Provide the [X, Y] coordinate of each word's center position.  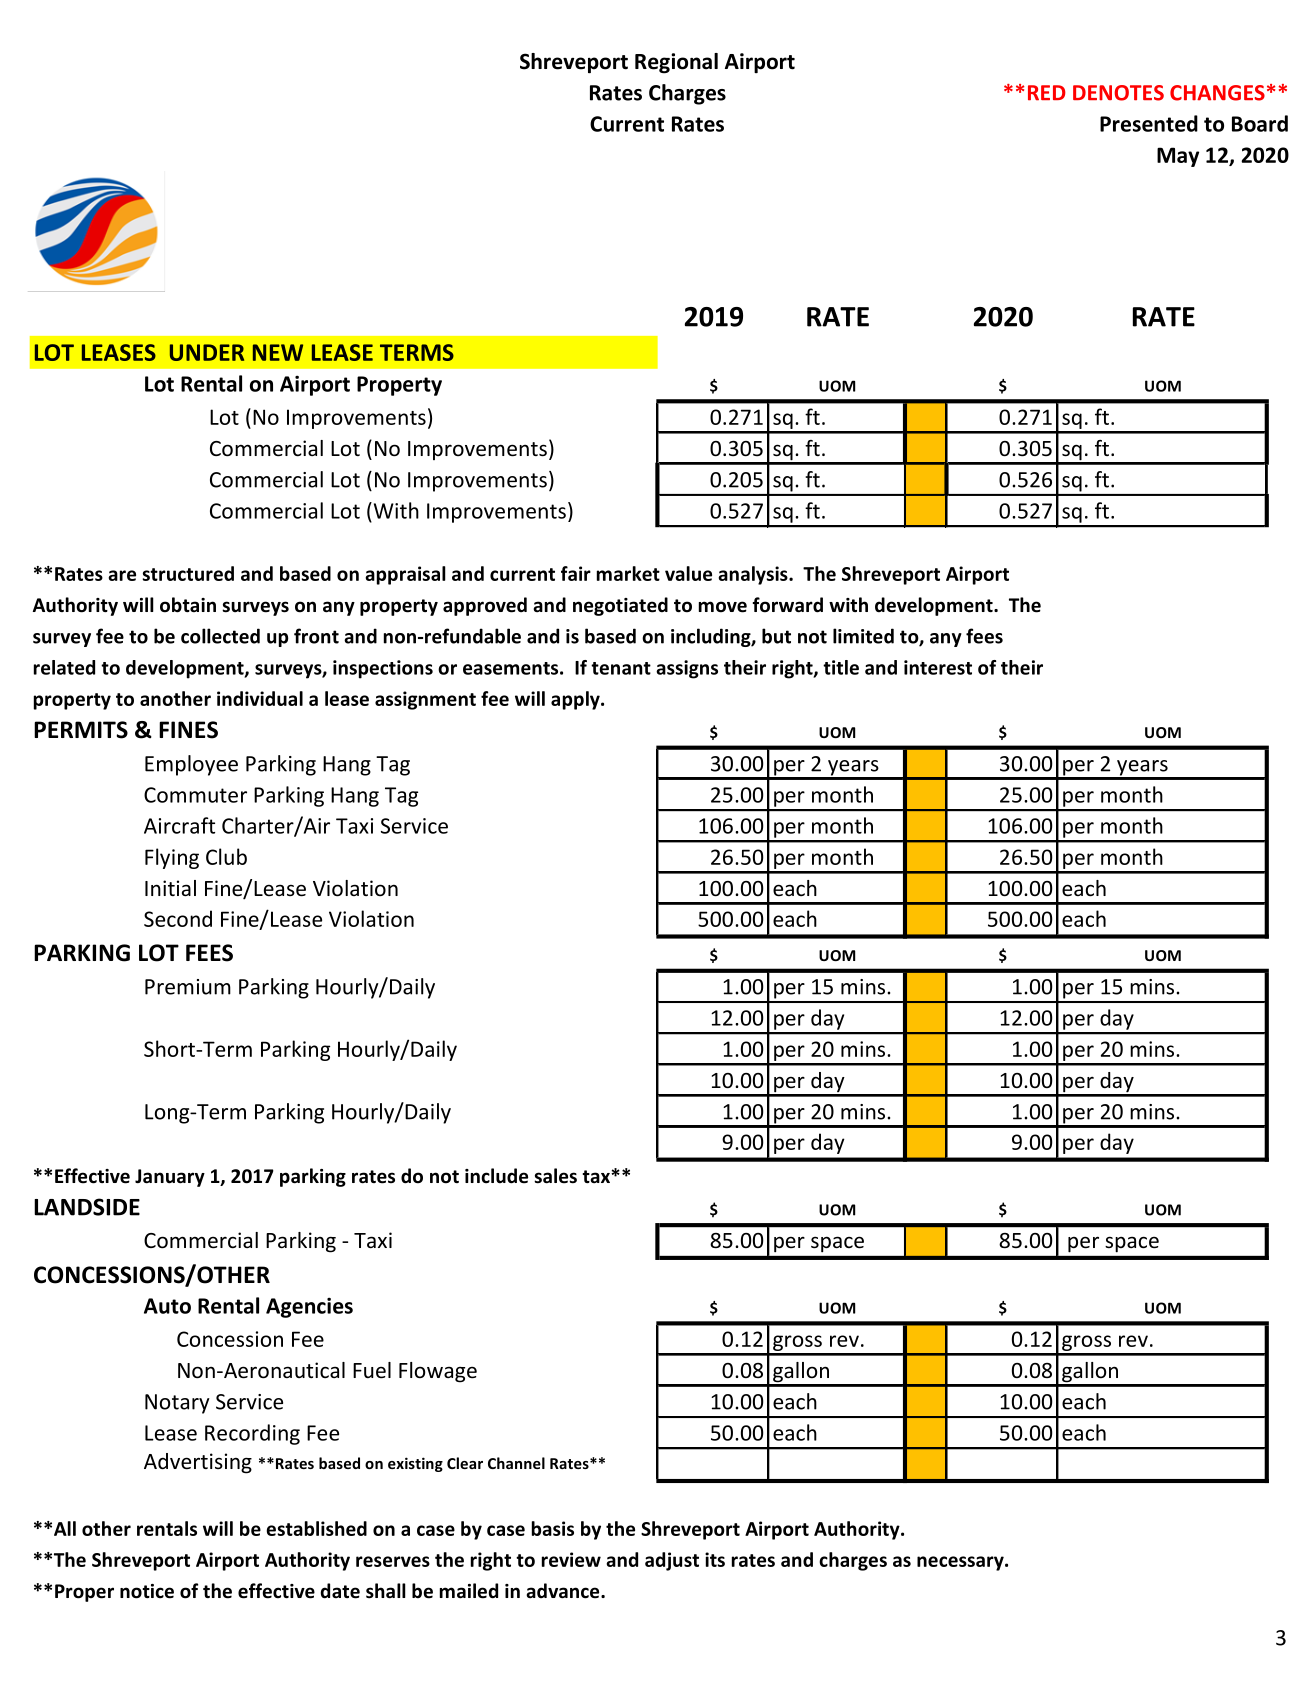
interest [938, 667]
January [170, 1178]
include [496, 1176]
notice [147, 1591]
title [841, 667]
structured [188, 573]
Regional [676, 63]
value [688, 573]
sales [555, 1176]
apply [576, 700]
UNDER [207, 352]
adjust [672, 1561]
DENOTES [1118, 93]
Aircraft [179, 825]
